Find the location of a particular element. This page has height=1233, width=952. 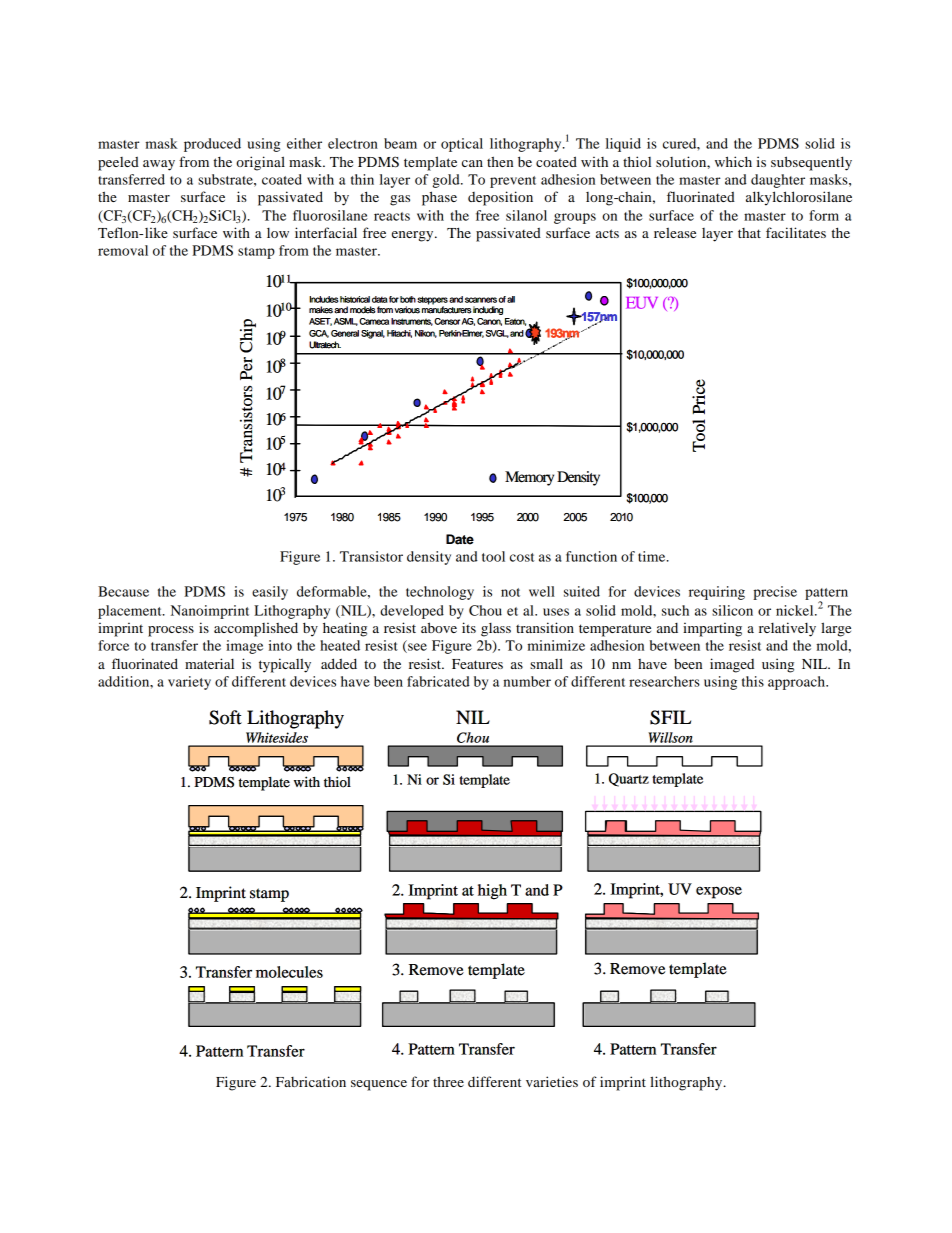

Fabrication is located at coordinates (311, 1081).
